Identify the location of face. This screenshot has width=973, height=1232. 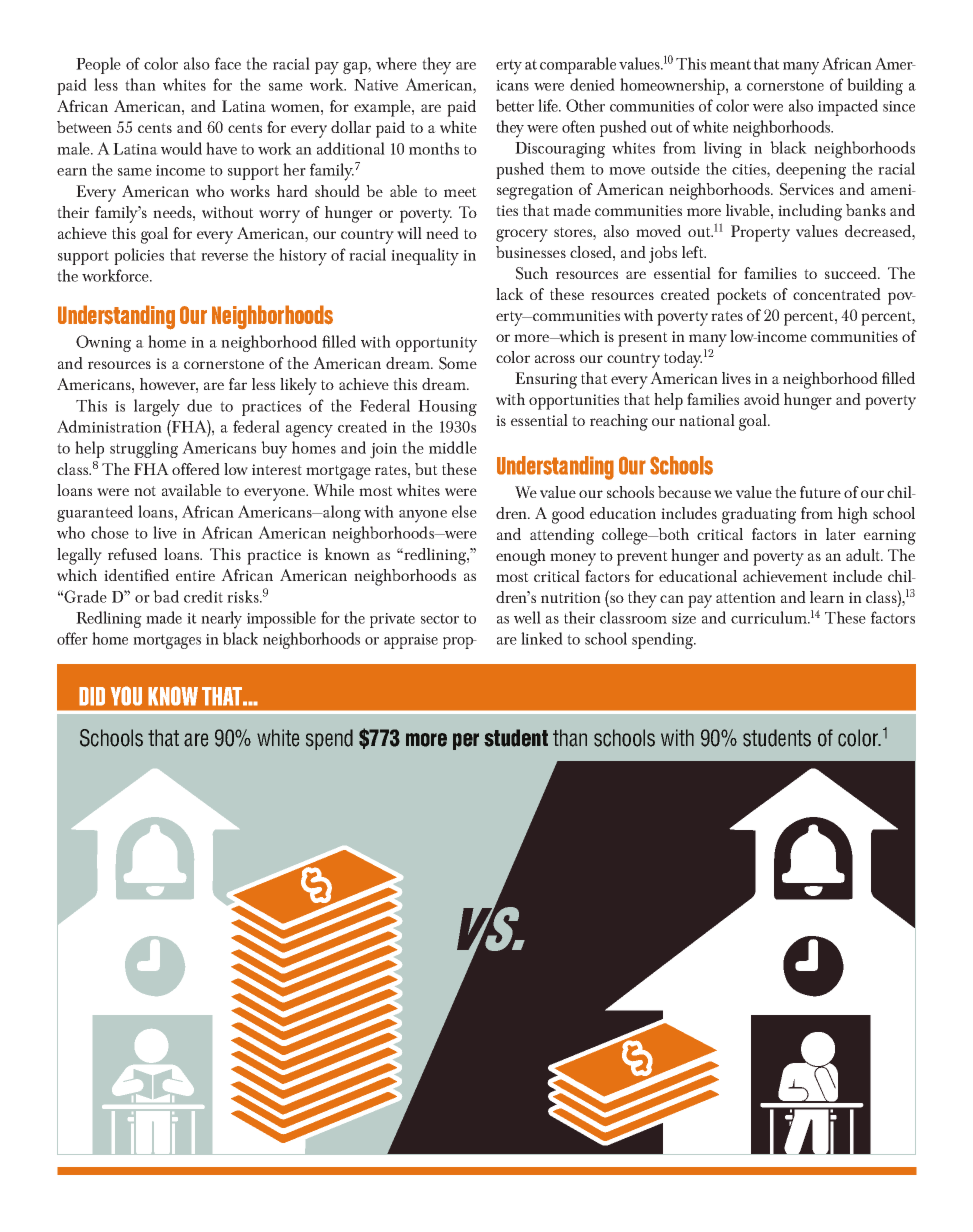
(228, 63).
